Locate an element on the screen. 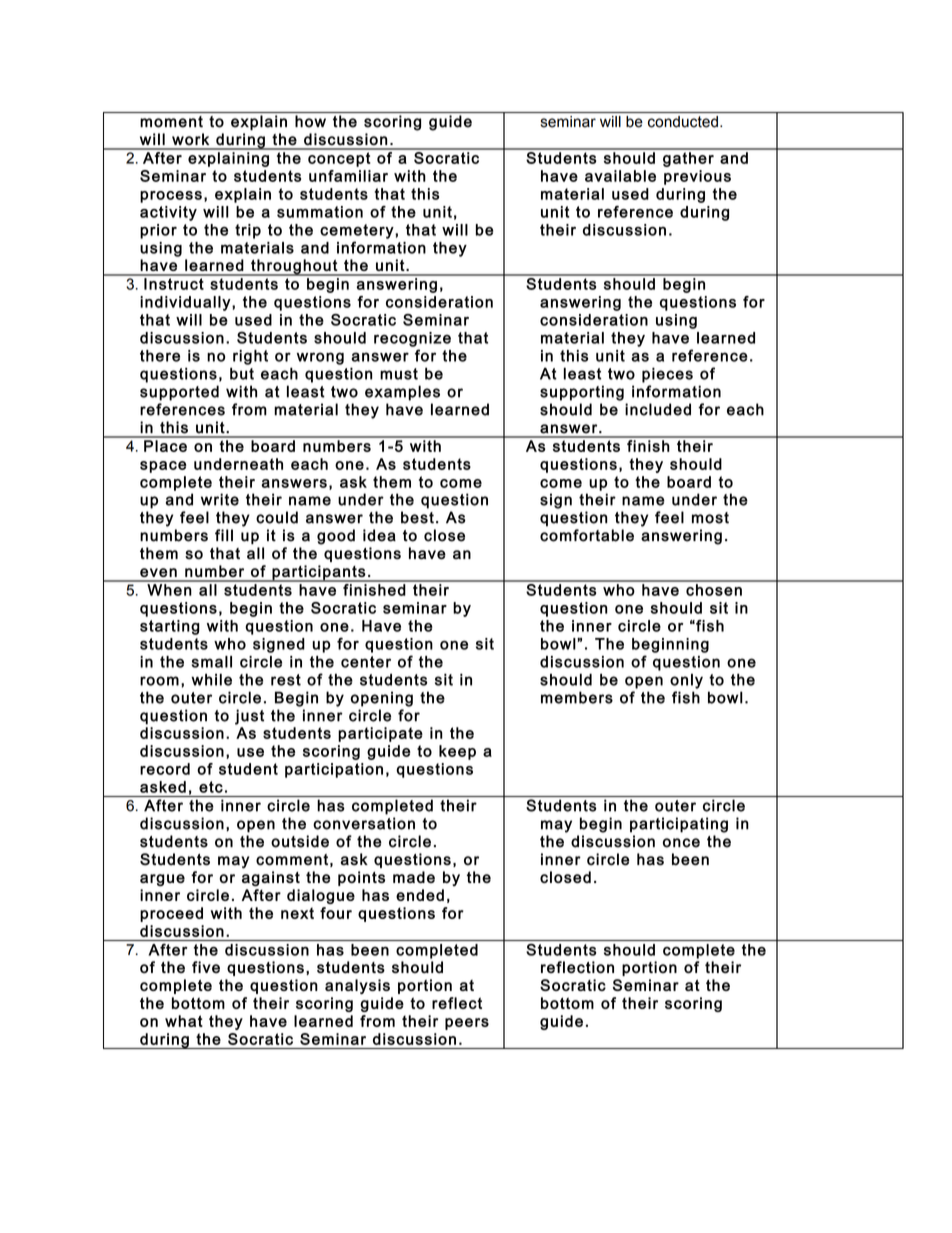 This screenshot has width=952, height=1233. available is located at coordinates (620, 176).
